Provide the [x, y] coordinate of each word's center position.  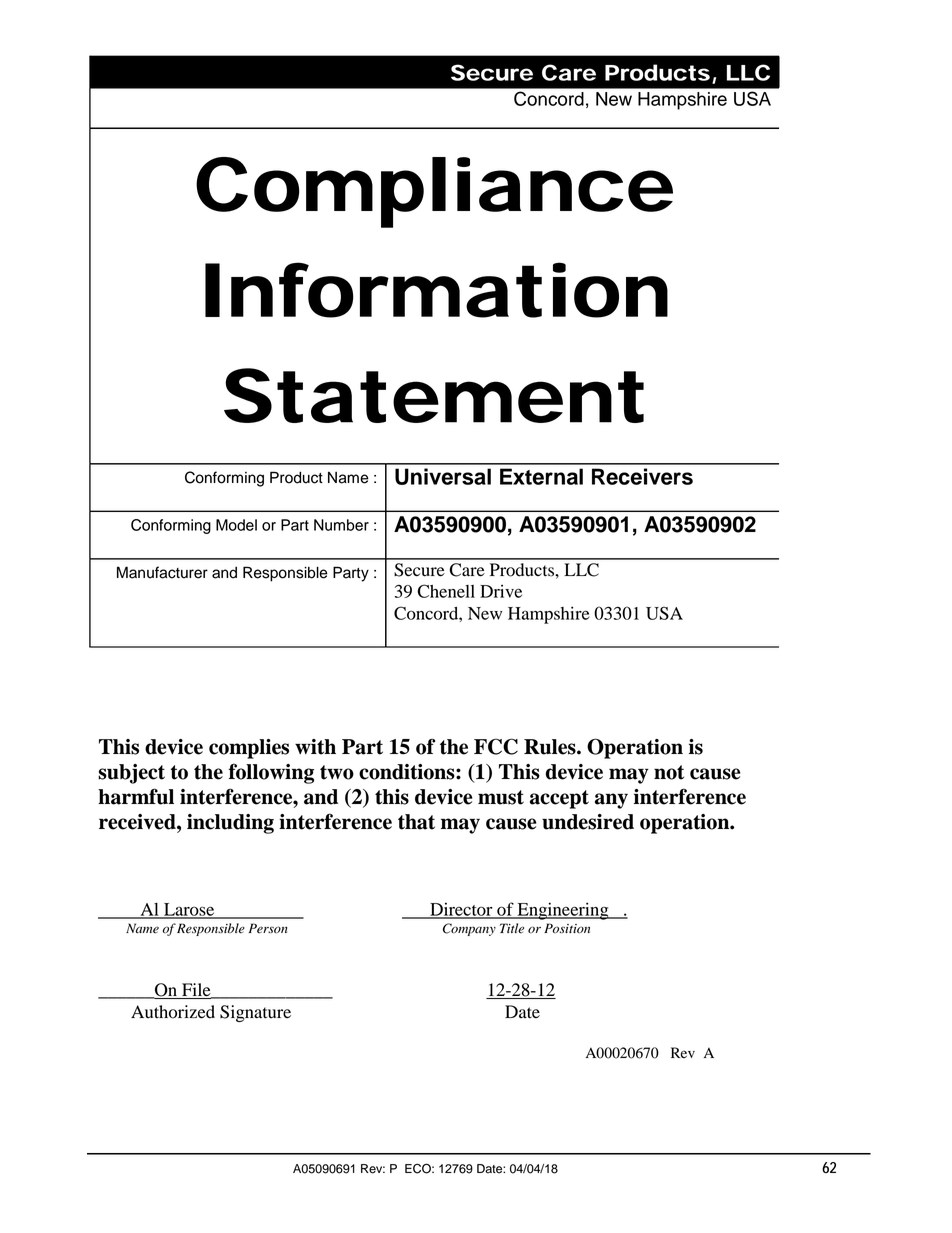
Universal [443, 476]
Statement [434, 395]
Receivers [642, 476]
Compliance [434, 192]
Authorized [173, 1012]
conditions [408, 772]
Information [436, 290]
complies [249, 749]
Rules [551, 747]
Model [236, 525]
